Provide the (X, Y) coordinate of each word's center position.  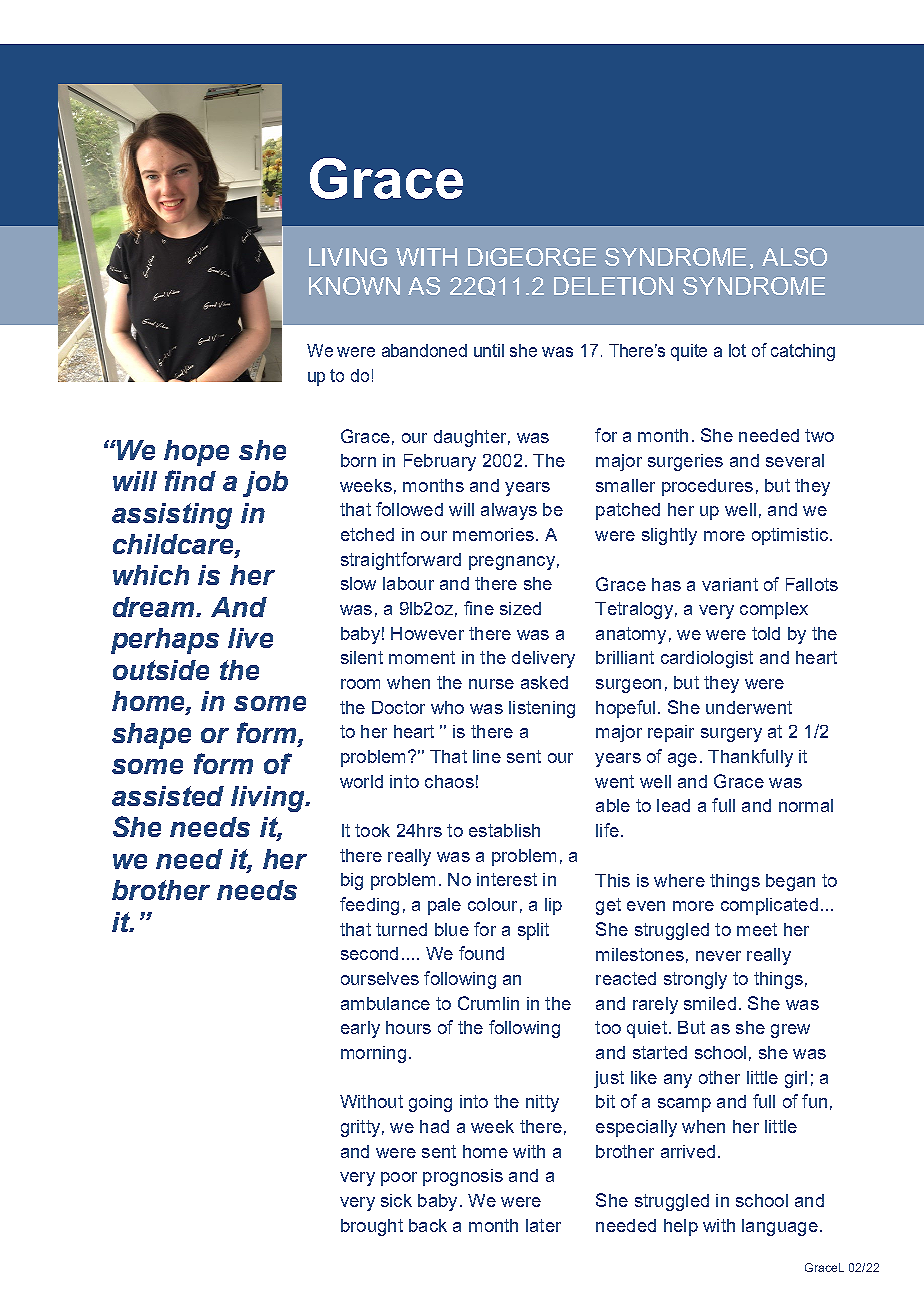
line (487, 756)
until (489, 350)
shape (151, 736)
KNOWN (354, 286)
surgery (731, 735)
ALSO (794, 257)
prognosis (463, 1177)
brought (372, 1227)
